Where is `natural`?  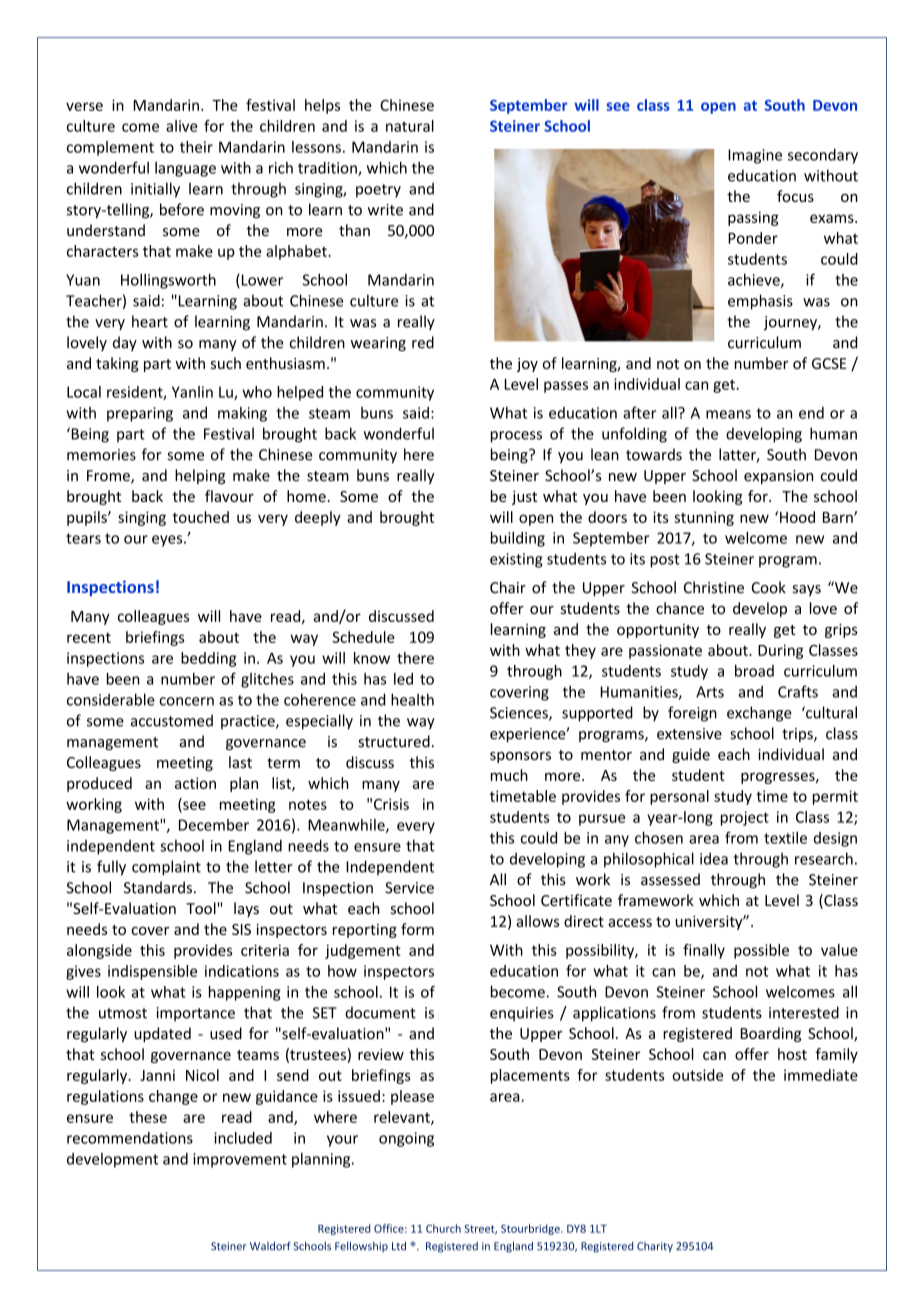 natural is located at coordinates (410, 126).
